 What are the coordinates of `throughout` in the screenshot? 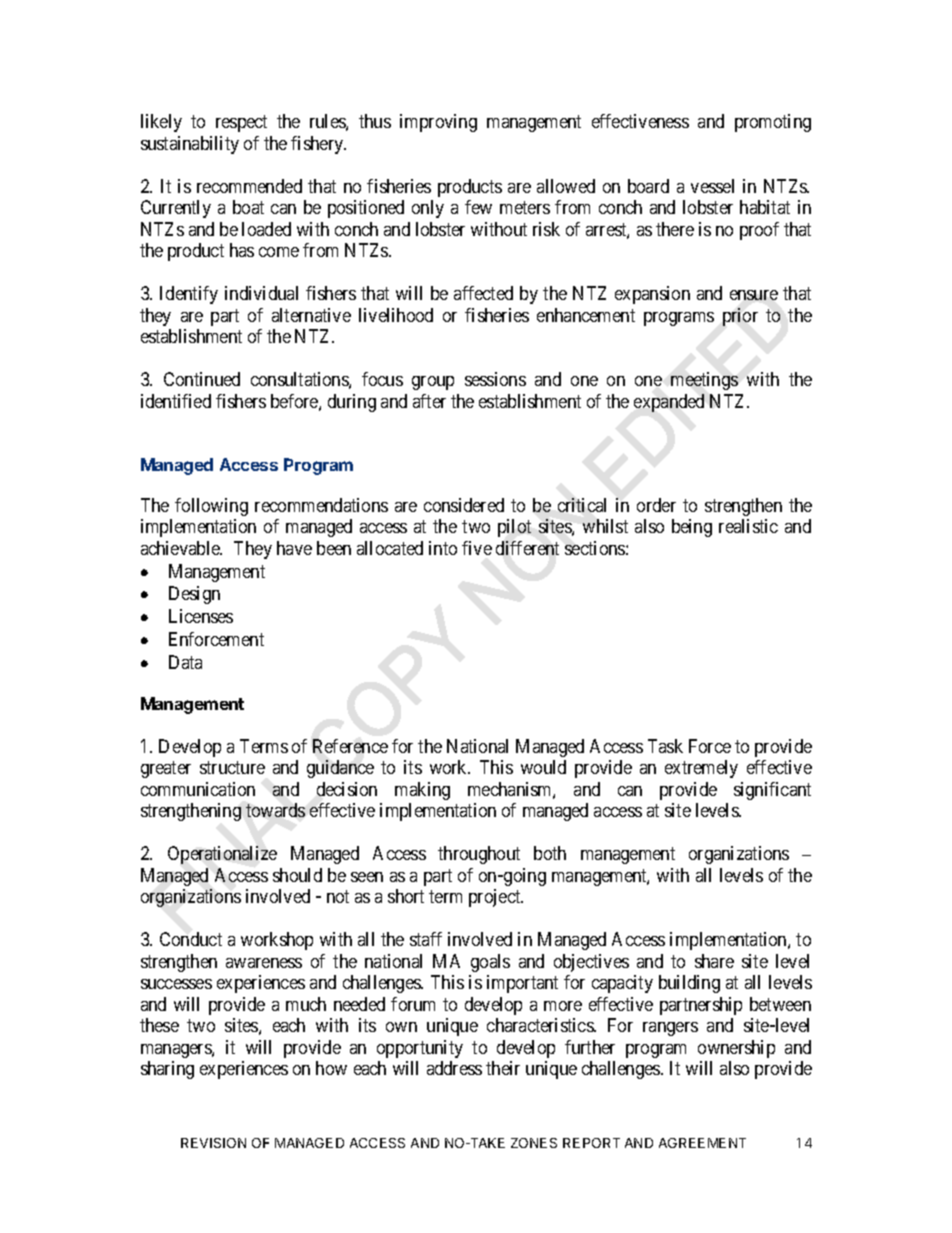 It's located at (479, 855).
